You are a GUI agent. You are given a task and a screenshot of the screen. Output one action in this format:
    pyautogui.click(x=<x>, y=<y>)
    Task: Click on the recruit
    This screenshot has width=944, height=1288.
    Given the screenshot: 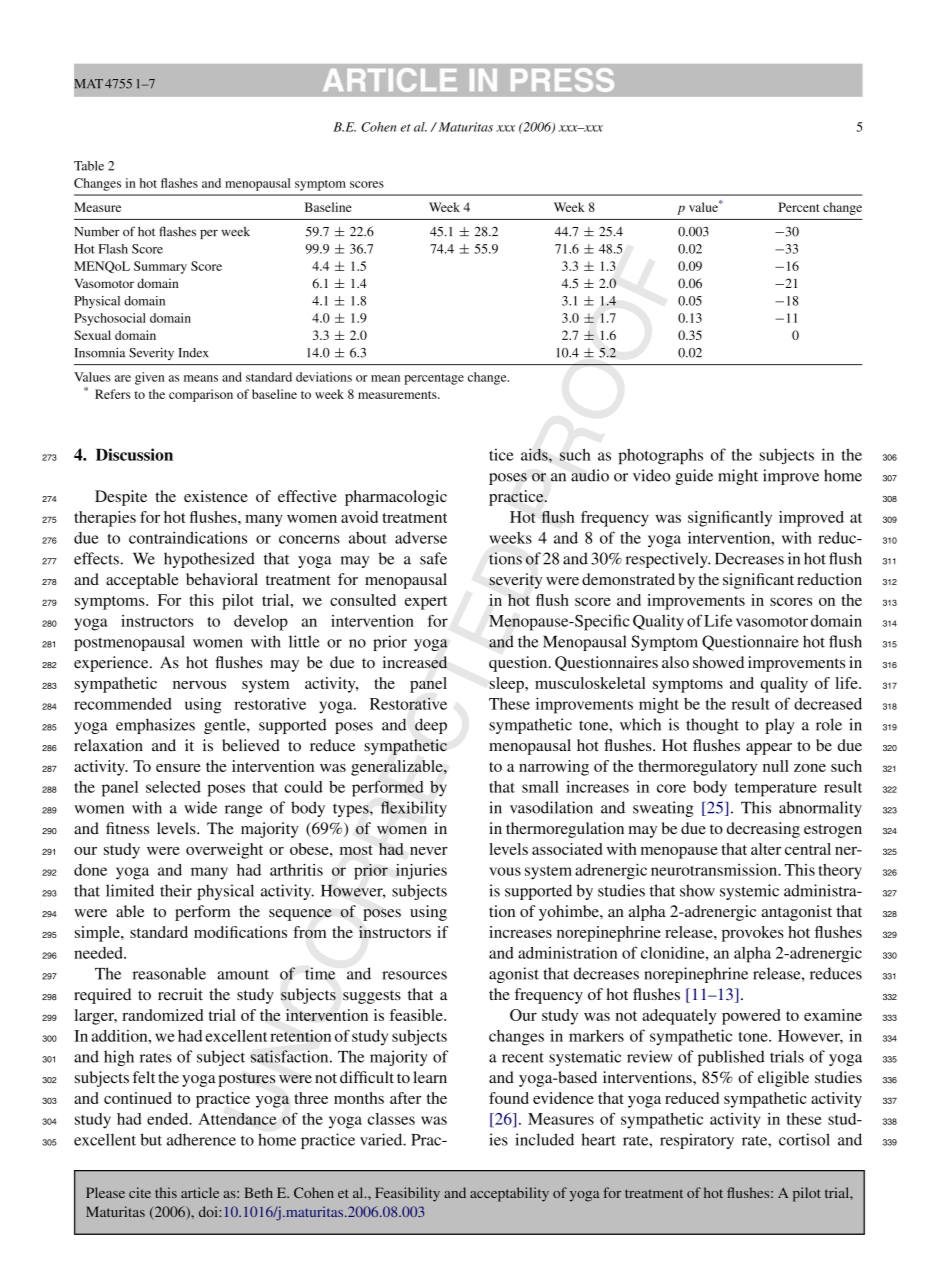 What is the action you would take?
    pyautogui.click(x=180, y=994)
